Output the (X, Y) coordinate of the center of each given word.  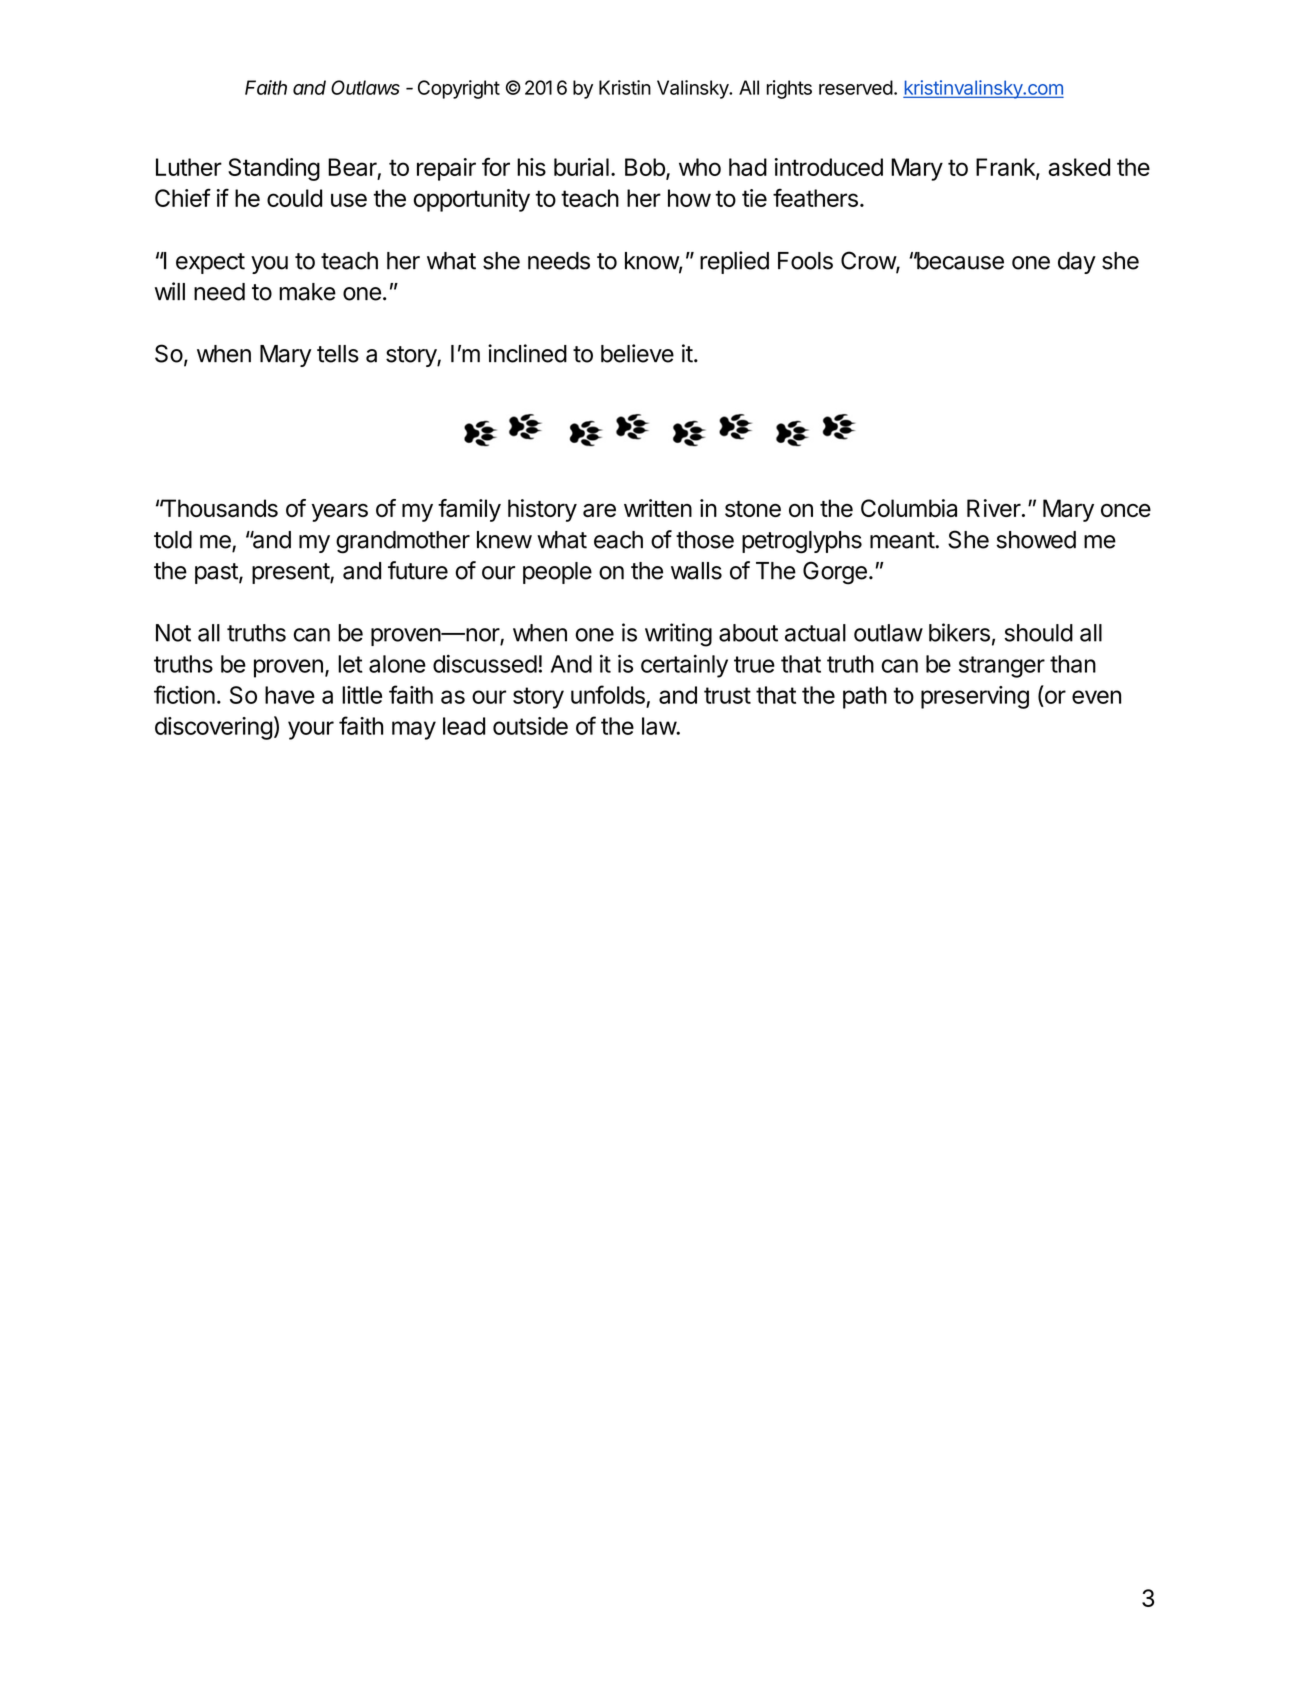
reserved (856, 87)
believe (637, 353)
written (658, 508)
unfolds (608, 694)
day (1077, 263)
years (339, 512)
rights (789, 89)
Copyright (459, 89)
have (290, 695)
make (307, 292)
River (994, 508)
